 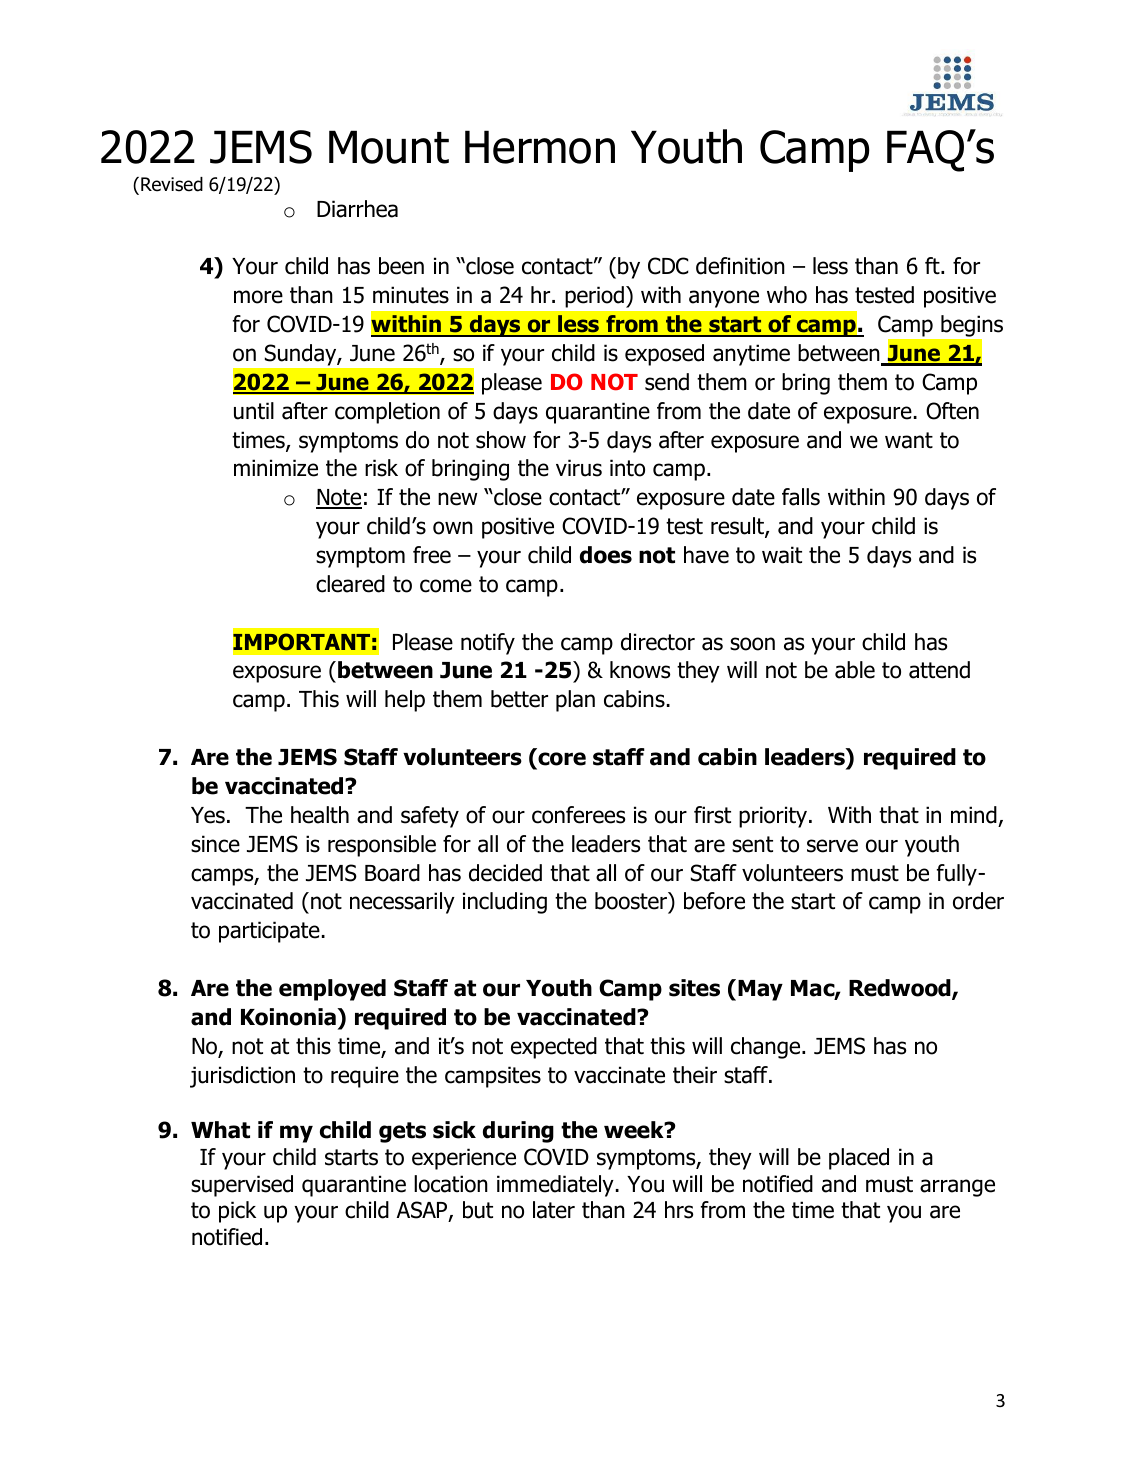 What do you see at coordinates (575, 701) in the image?
I see `plan` at bounding box center [575, 701].
